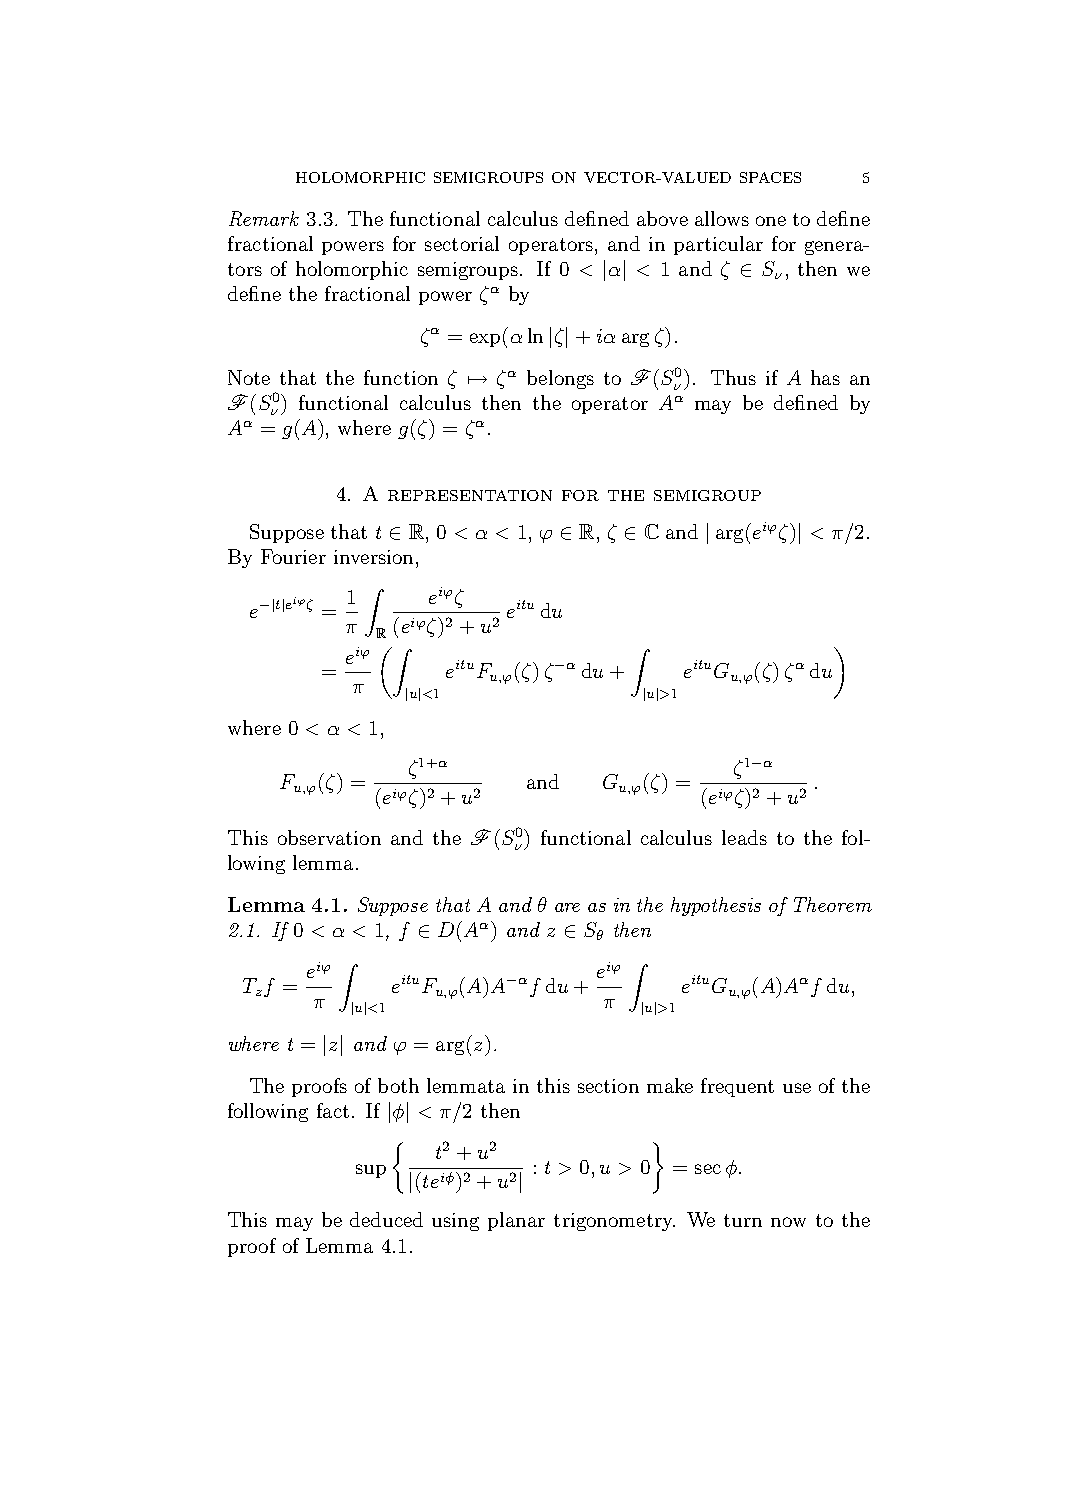  What do you see at coordinates (744, 837) in the screenshot?
I see `leads` at bounding box center [744, 837].
